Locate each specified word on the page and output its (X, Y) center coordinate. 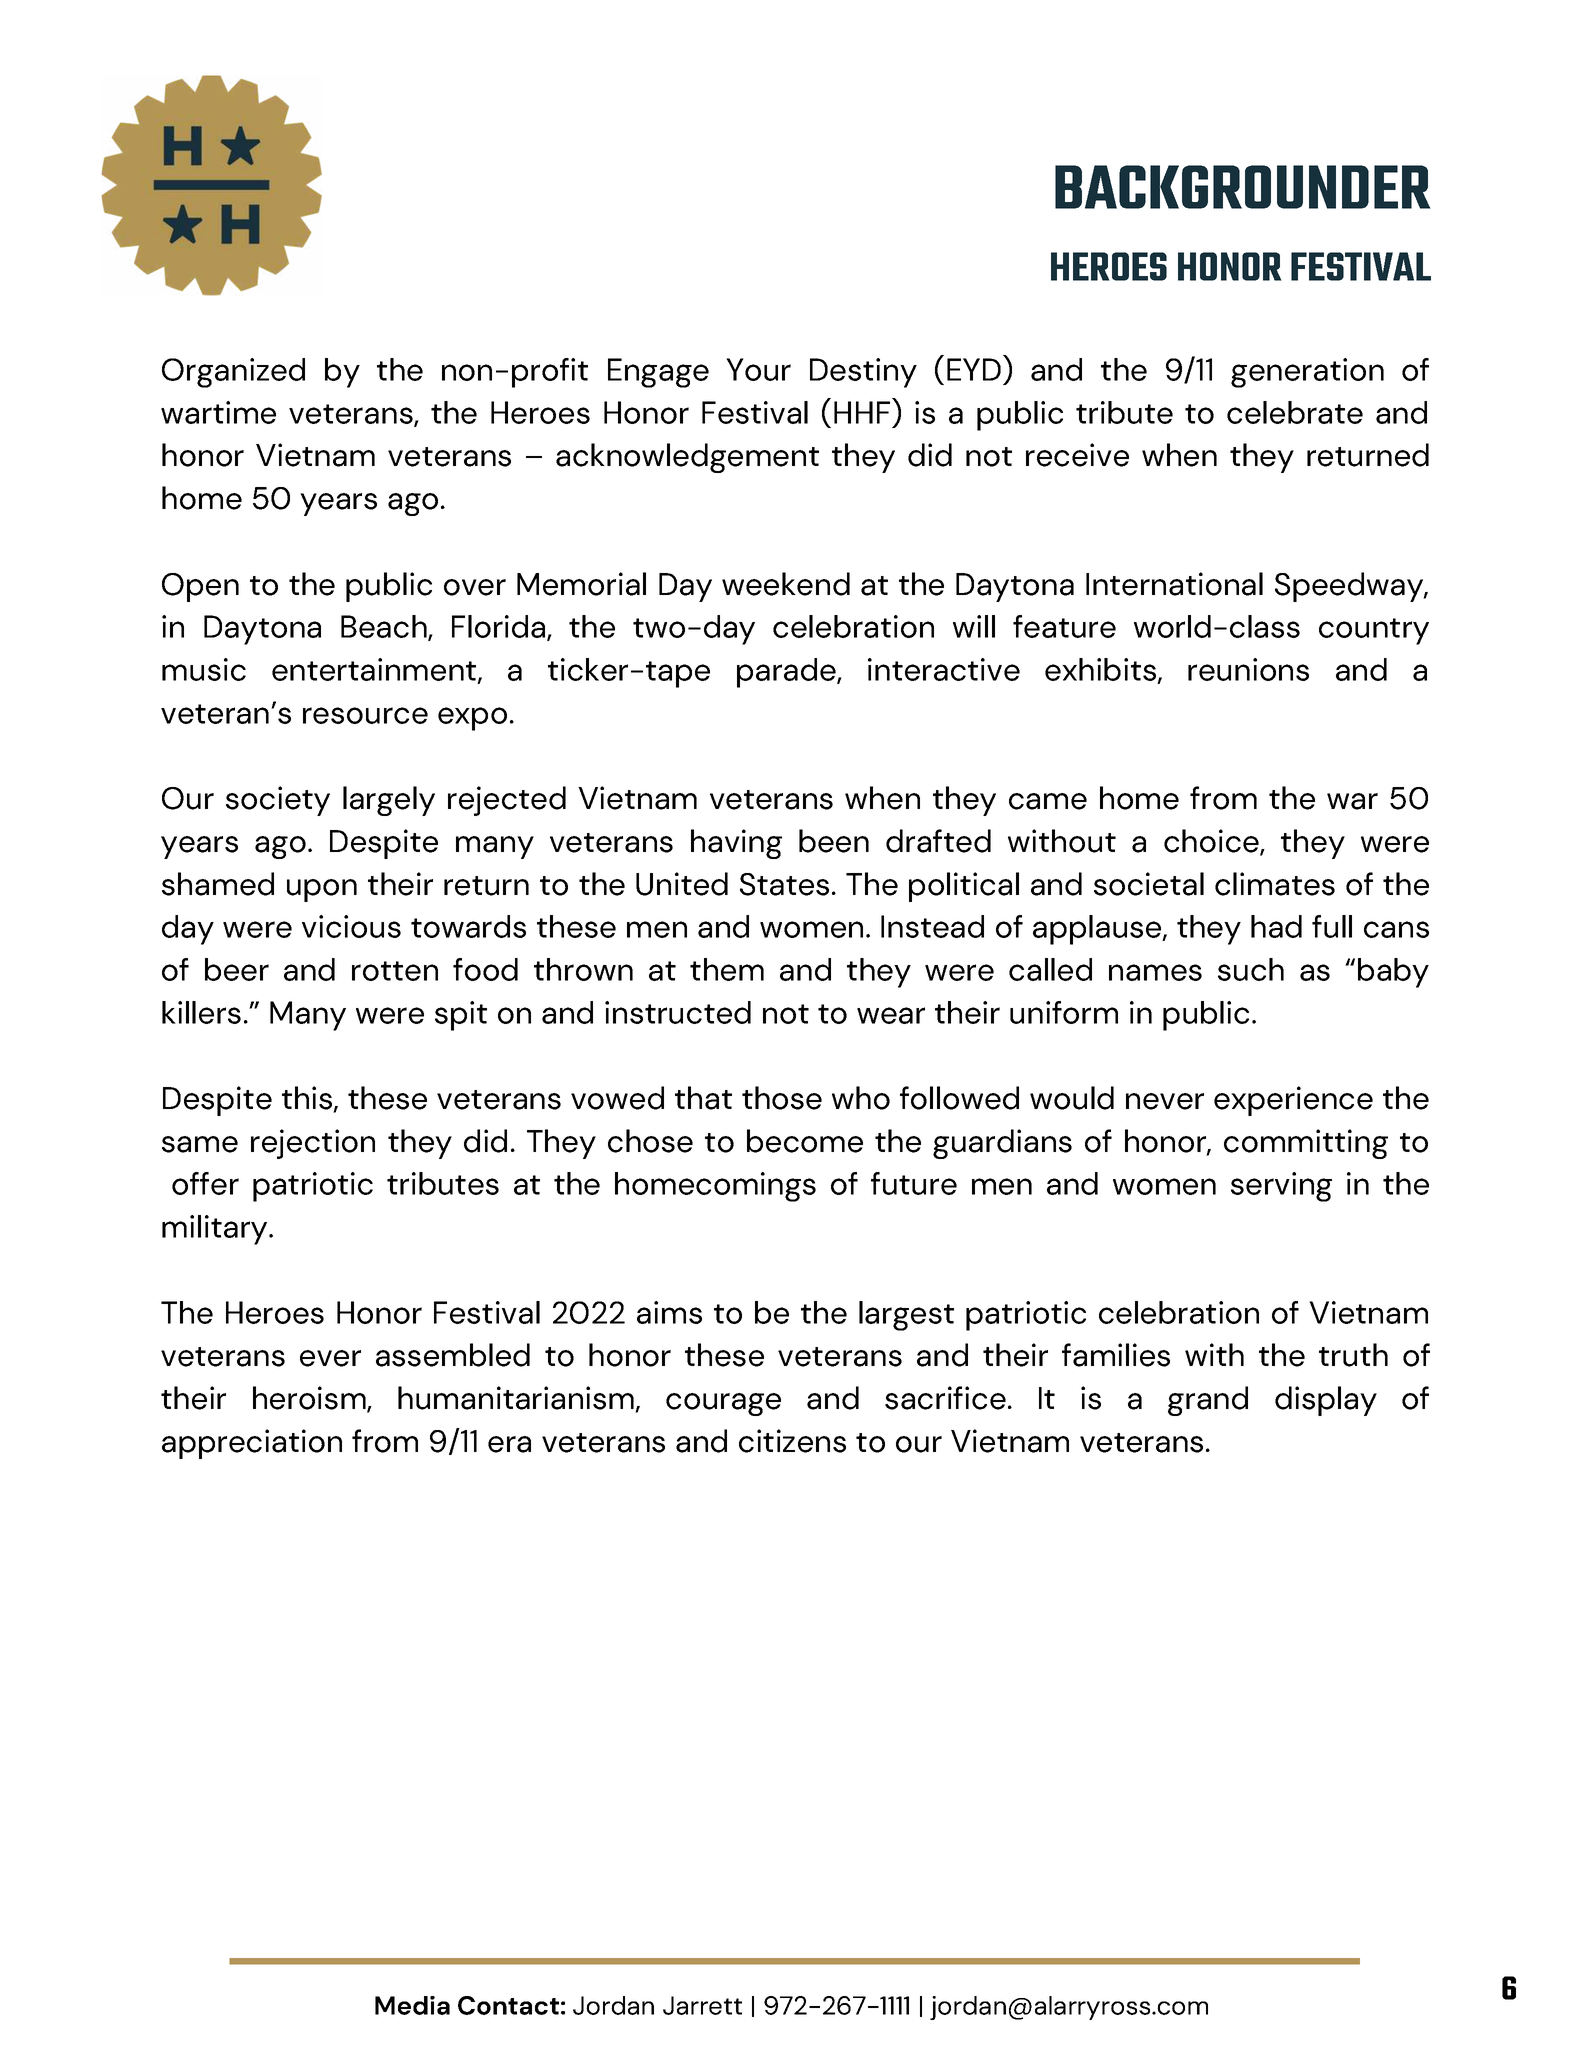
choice (1212, 842)
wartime (218, 412)
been (834, 841)
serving (1281, 1187)
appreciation (252, 1444)
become (805, 1141)
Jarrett (702, 2005)
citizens (792, 1441)
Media (412, 2005)
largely (389, 801)
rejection (313, 1144)
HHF (862, 412)
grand (1208, 1401)
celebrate (1295, 412)
